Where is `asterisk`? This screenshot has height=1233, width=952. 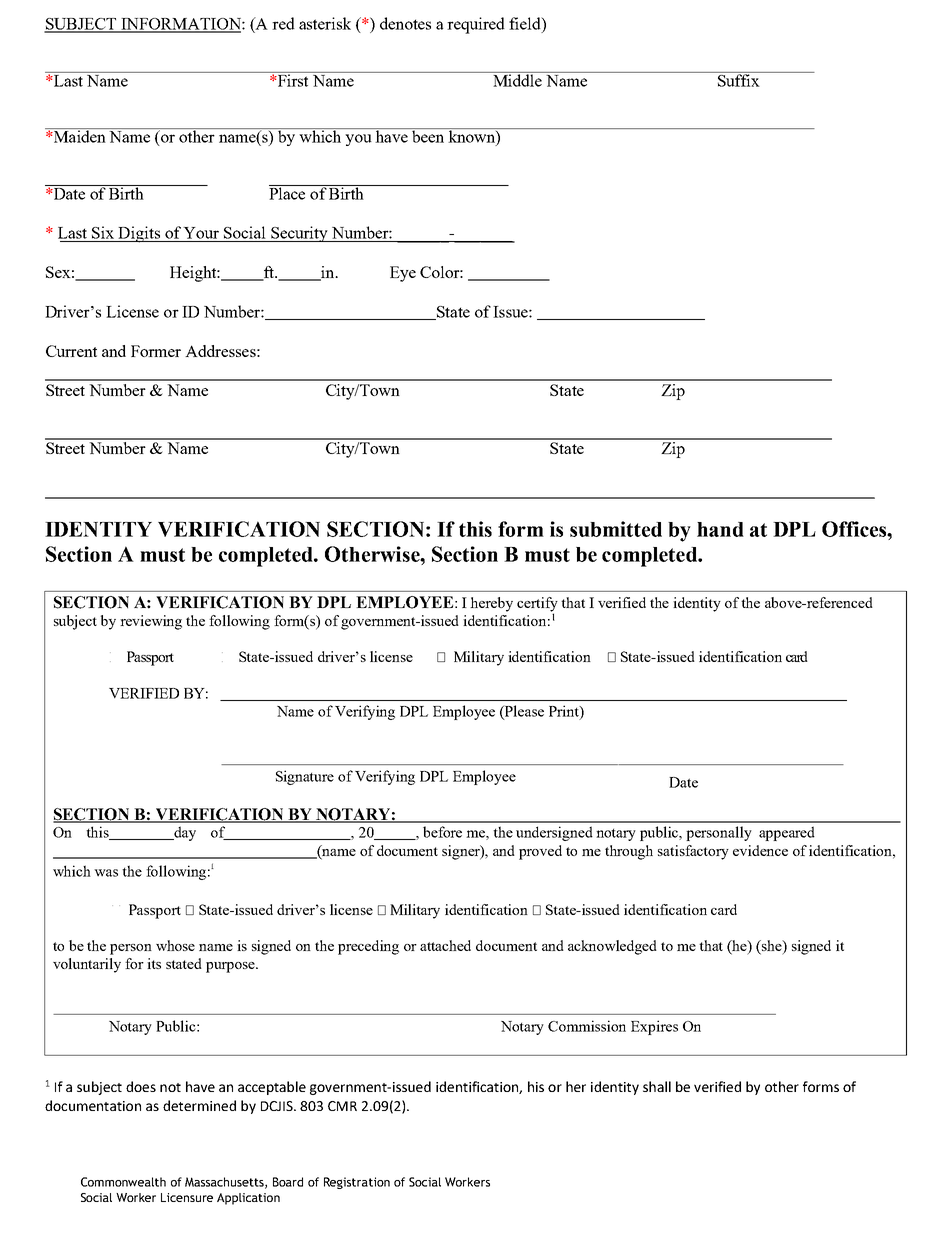 asterisk is located at coordinates (325, 23).
